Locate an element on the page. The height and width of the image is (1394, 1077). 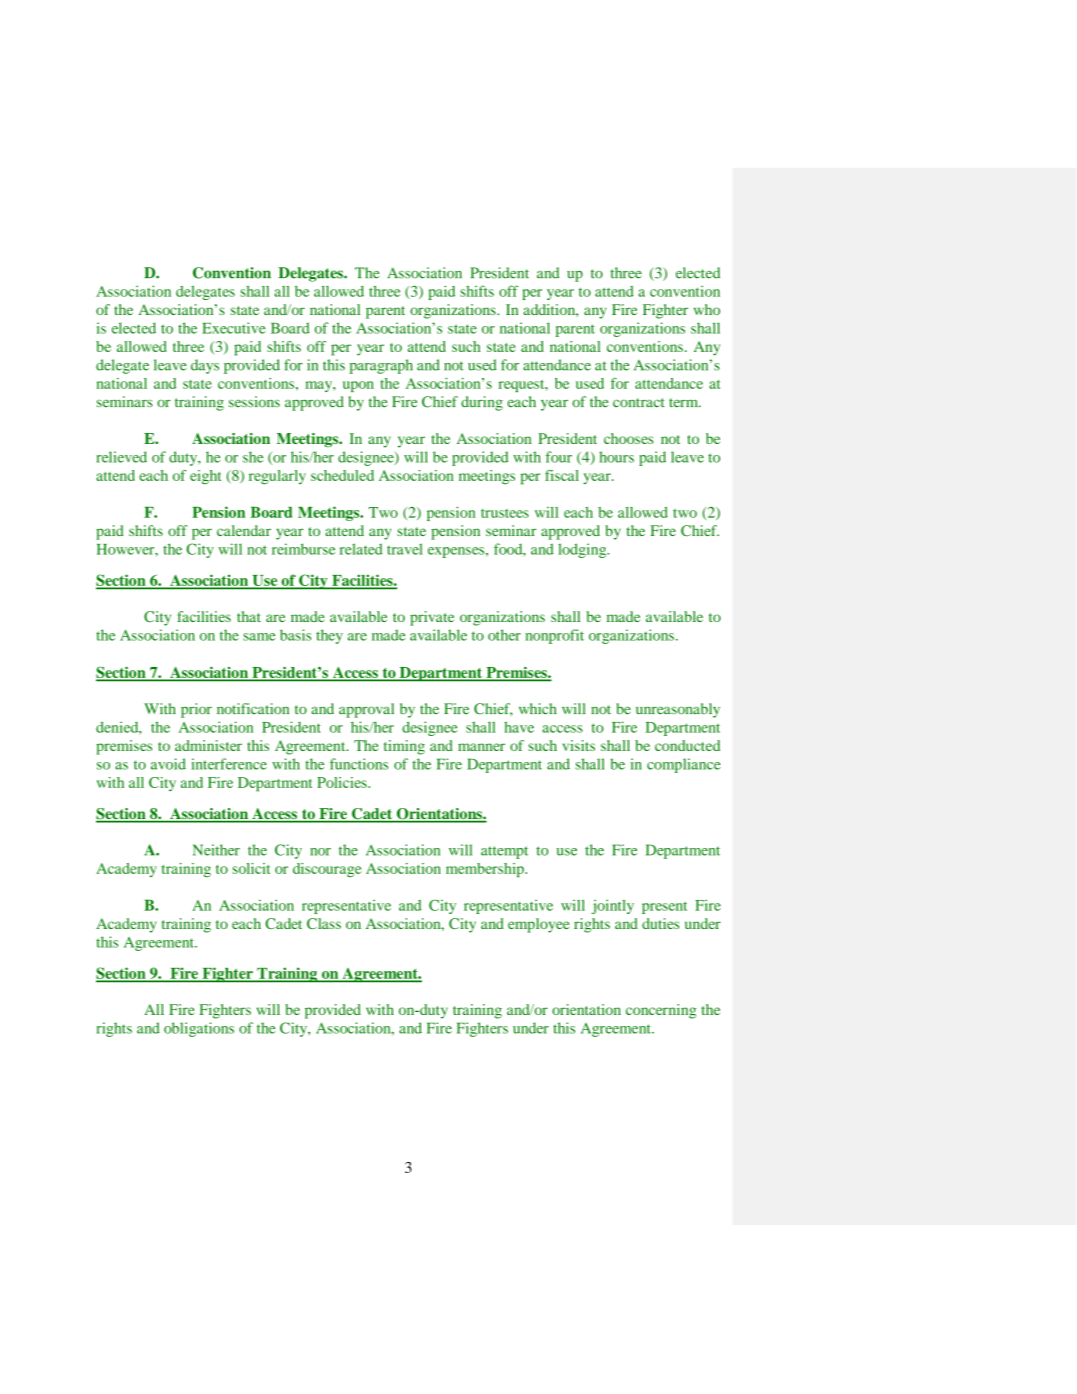
obligations is located at coordinates (199, 1029).
